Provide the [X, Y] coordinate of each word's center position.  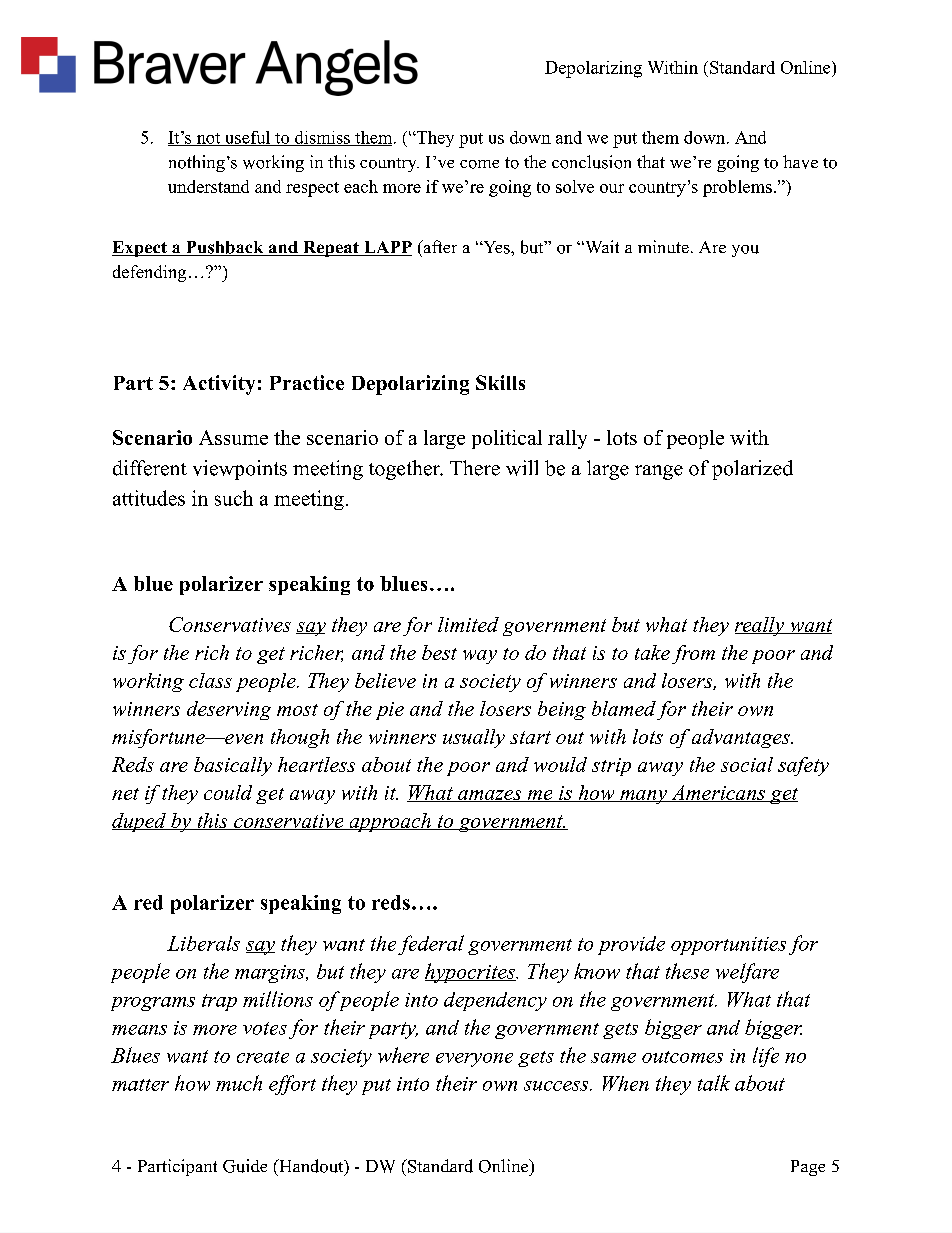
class [210, 680]
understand [208, 186]
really [761, 626]
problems [737, 188]
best [439, 652]
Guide [245, 1166]
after [439, 246]
